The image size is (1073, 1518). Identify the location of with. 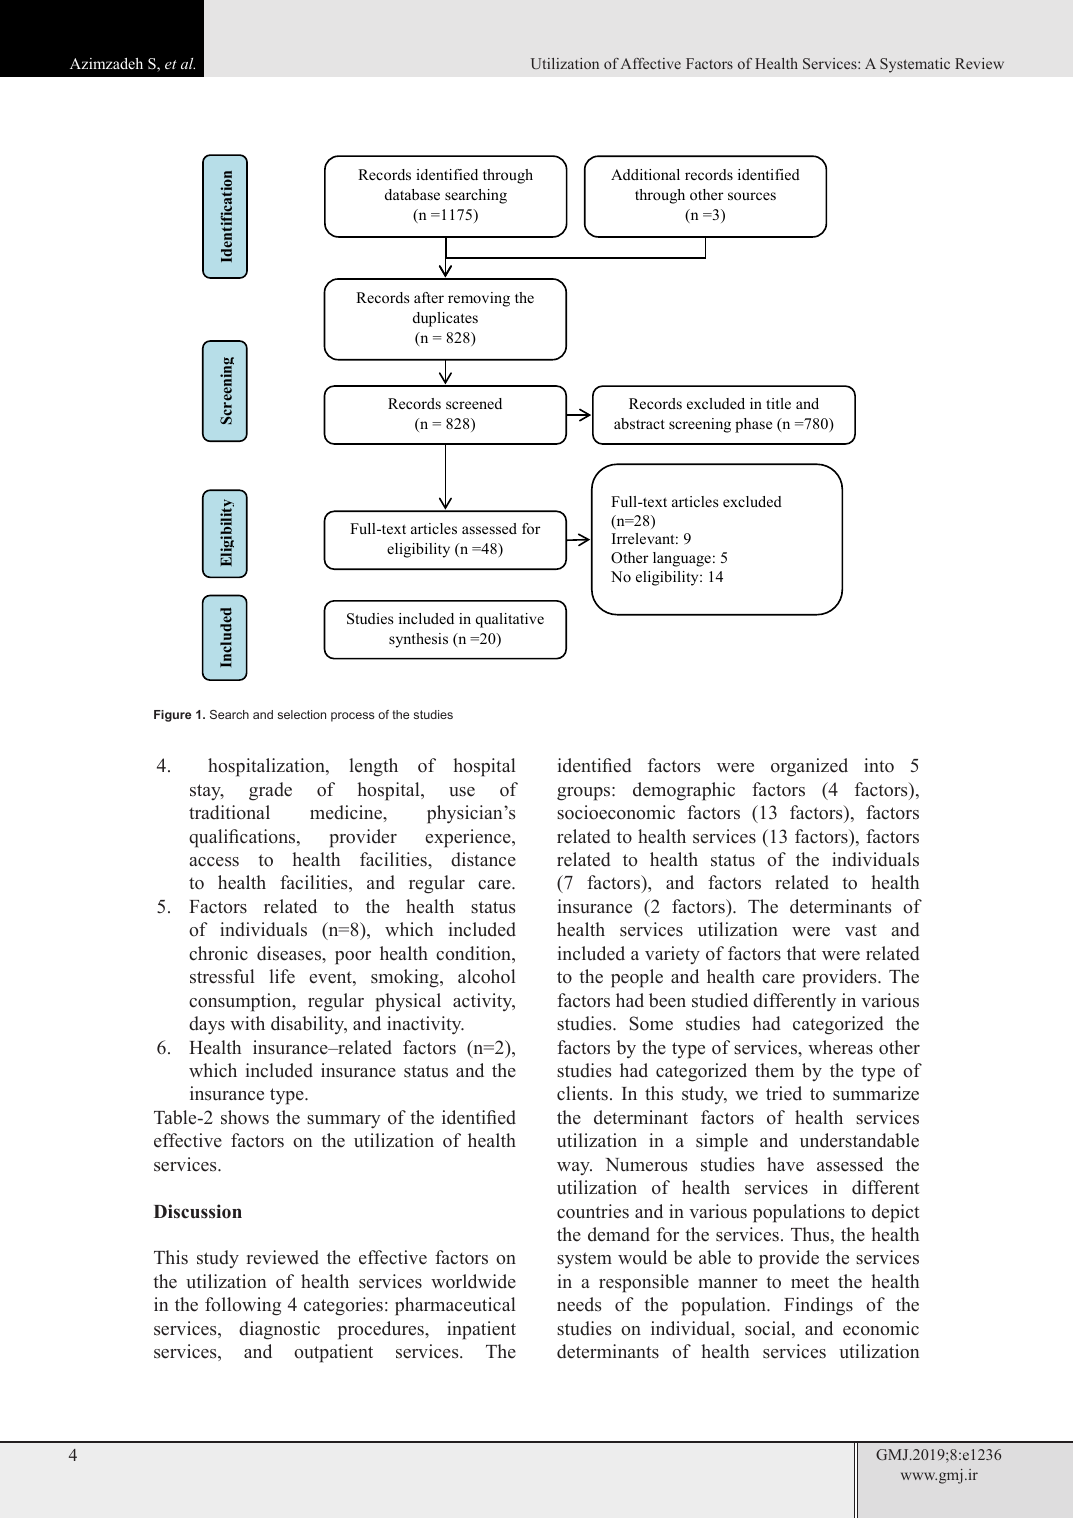
(247, 1023).
